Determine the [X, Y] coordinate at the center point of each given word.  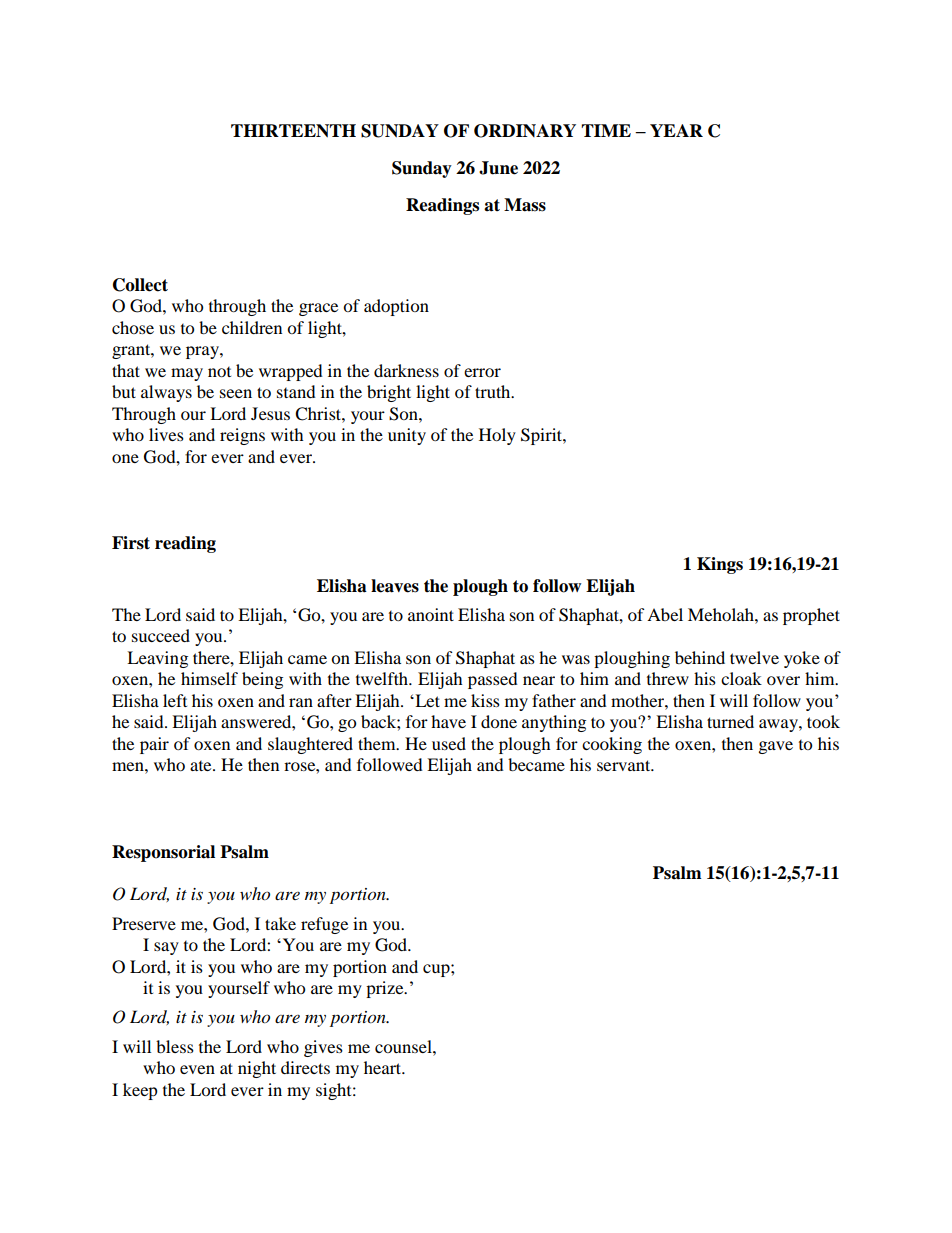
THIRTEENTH [293, 131]
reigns [242, 436]
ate [202, 766]
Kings [720, 565]
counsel [404, 1046]
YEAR [676, 130]
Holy [497, 436]
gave [776, 747]
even [197, 1069]
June [498, 168]
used [449, 743]
